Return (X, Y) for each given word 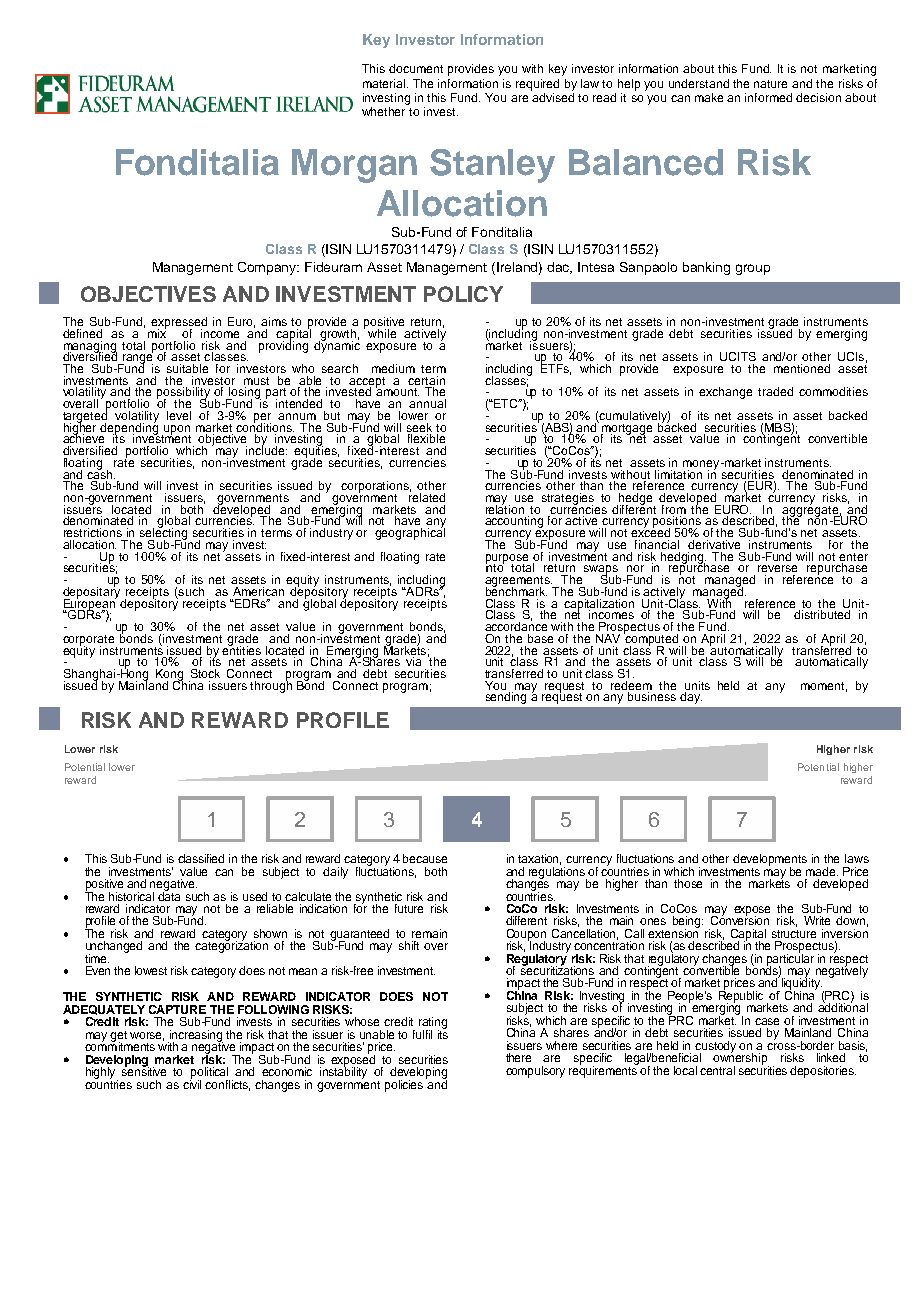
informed (768, 97)
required (537, 85)
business (652, 696)
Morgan (354, 166)
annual (427, 403)
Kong (169, 676)
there (518, 1057)
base (540, 638)
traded (775, 391)
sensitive (144, 1070)
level (179, 415)
